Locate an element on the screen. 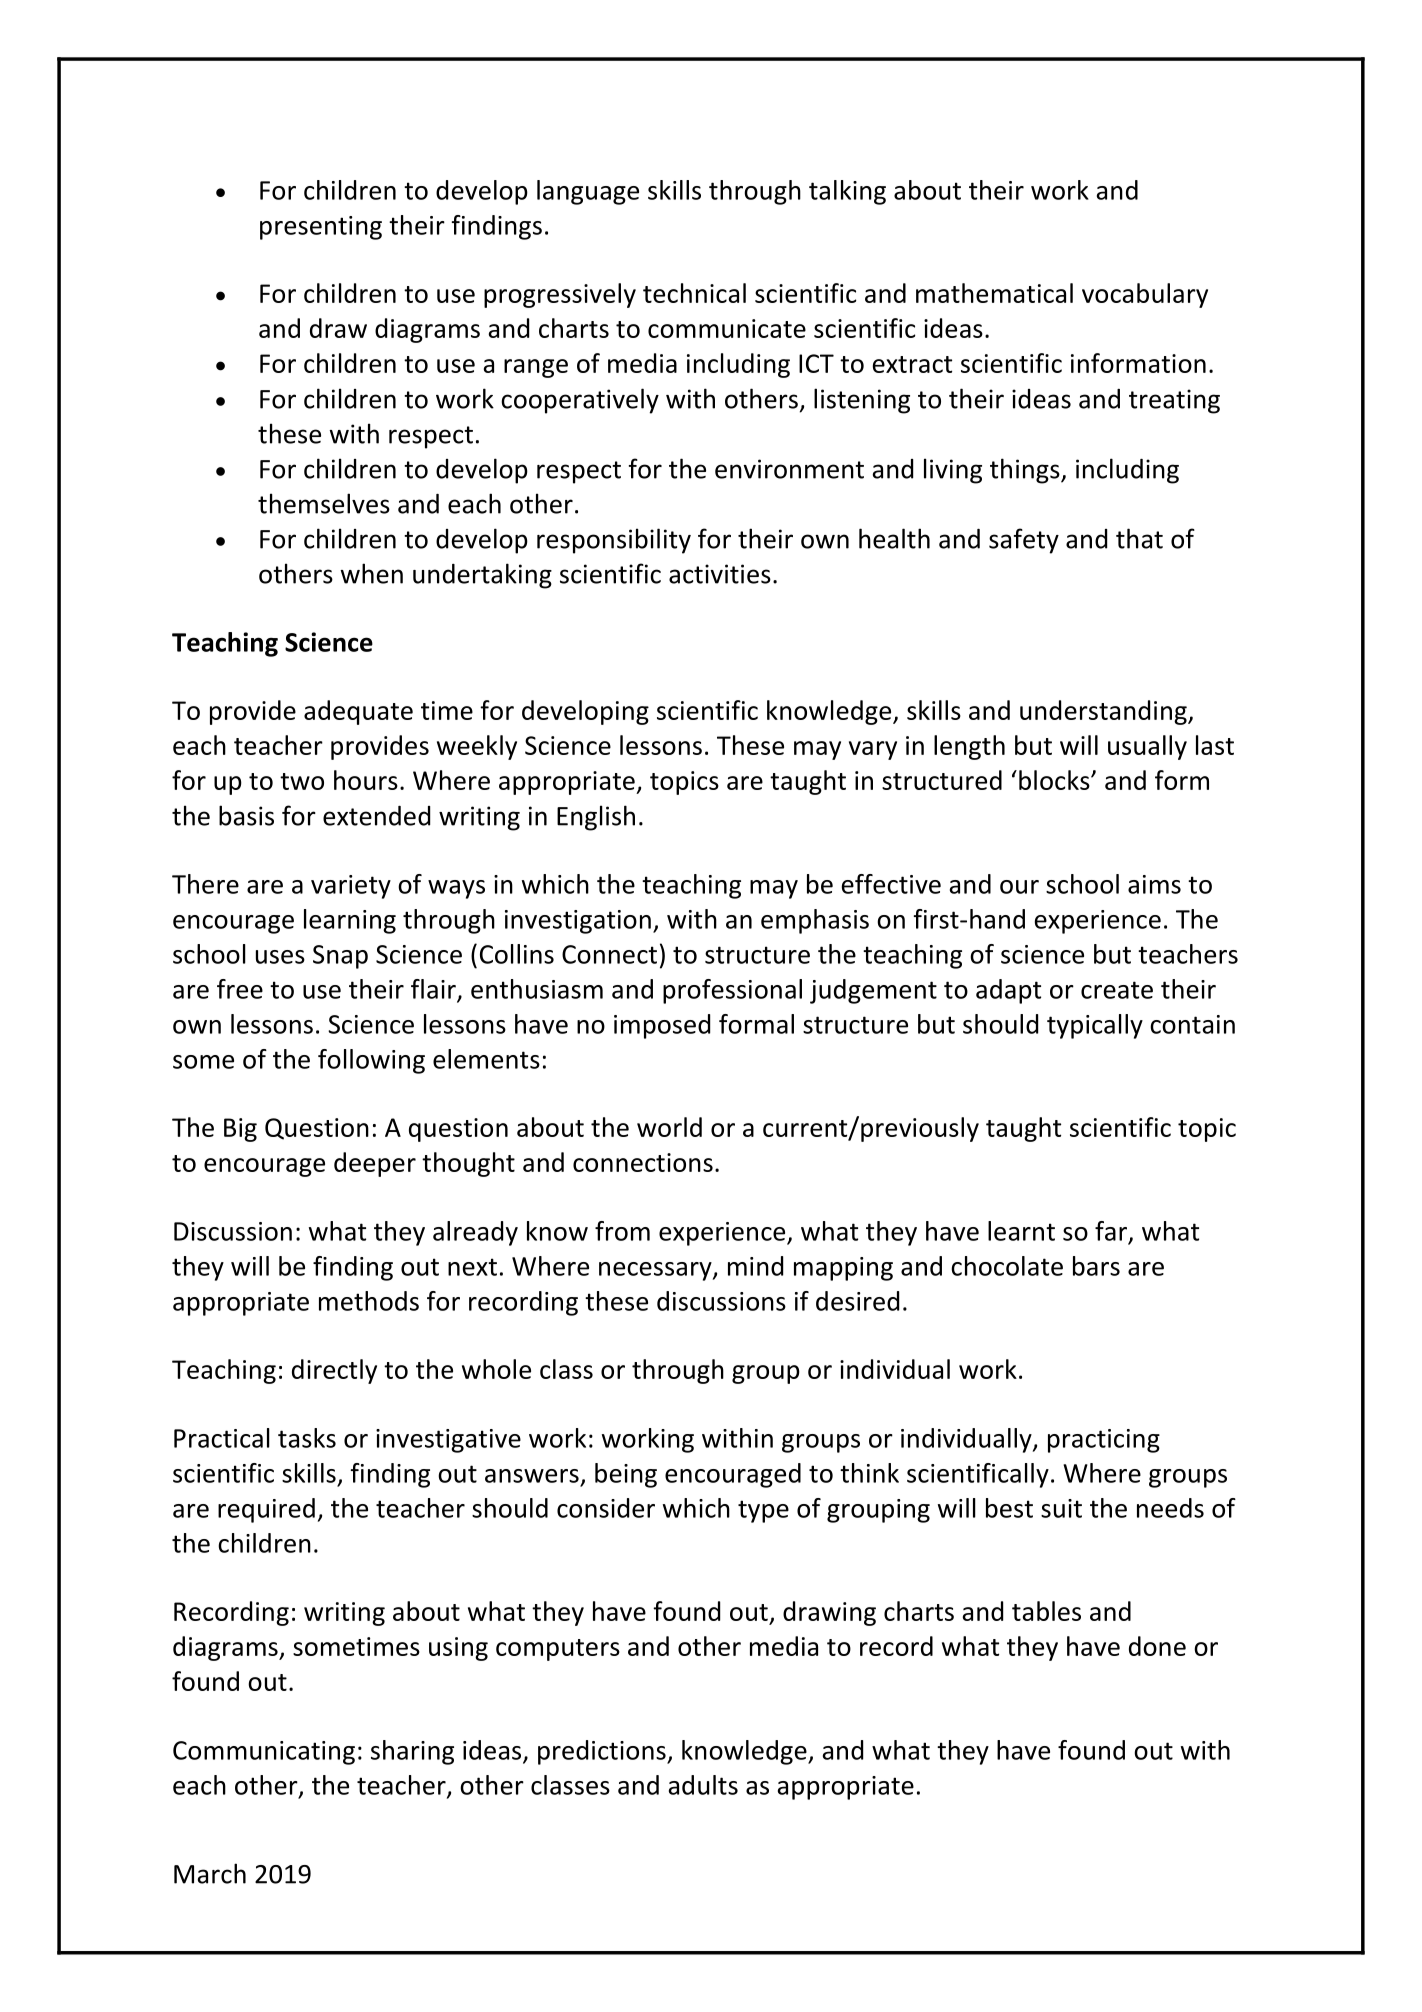 This screenshot has width=1422, height=2012. Communicating is located at coordinates (264, 1753).
